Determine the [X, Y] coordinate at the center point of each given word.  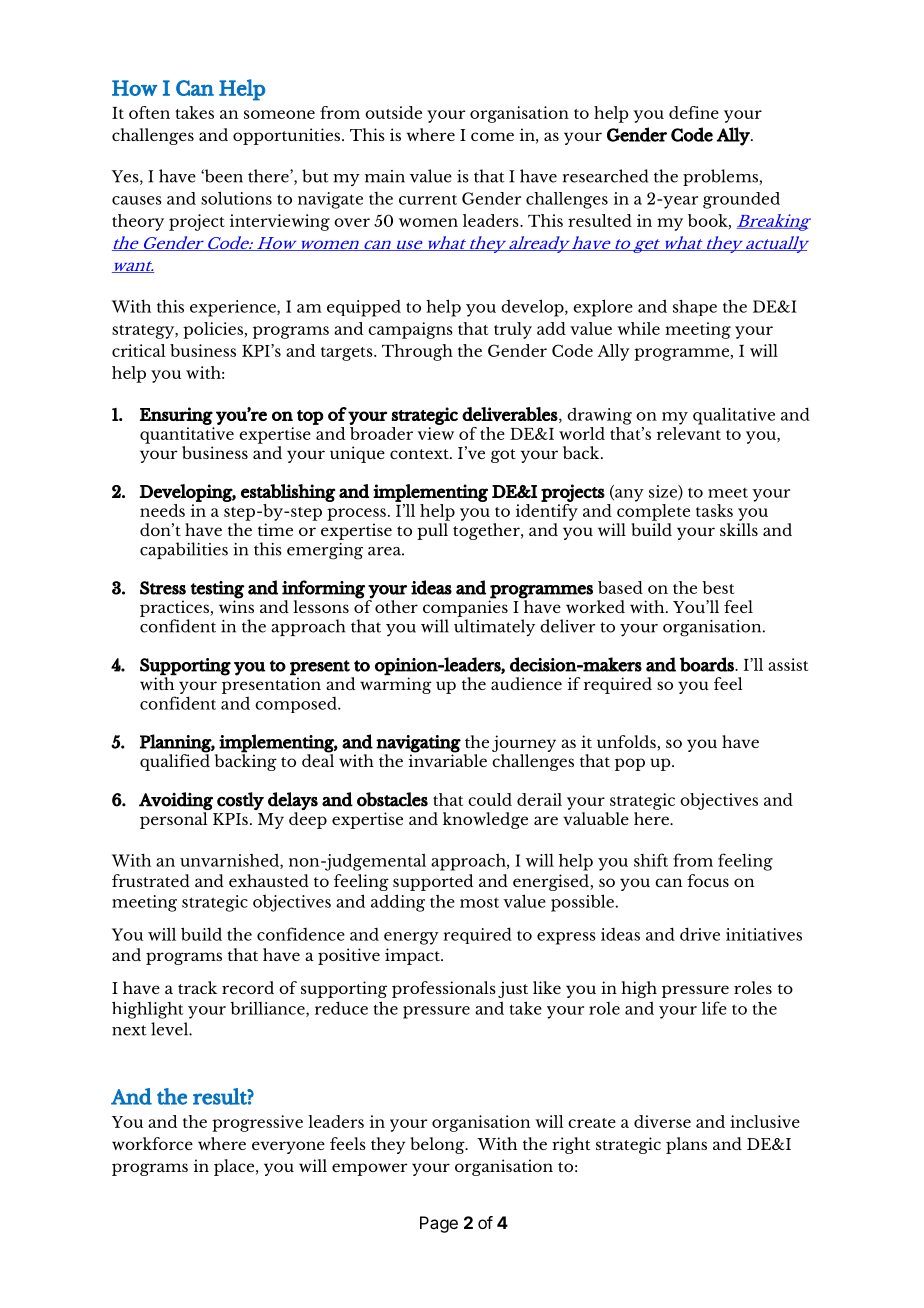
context [420, 454]
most [479, 902]
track [197, 987]
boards [708, 664]
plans [686, 1145]
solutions [236, 198]
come [492, 136]
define [694, 112]
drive [700, 934]
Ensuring [176, 416]
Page [439, 1224]
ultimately [494, 628]
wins [236, 605]
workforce [152, 1143]
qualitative [734, 416]
